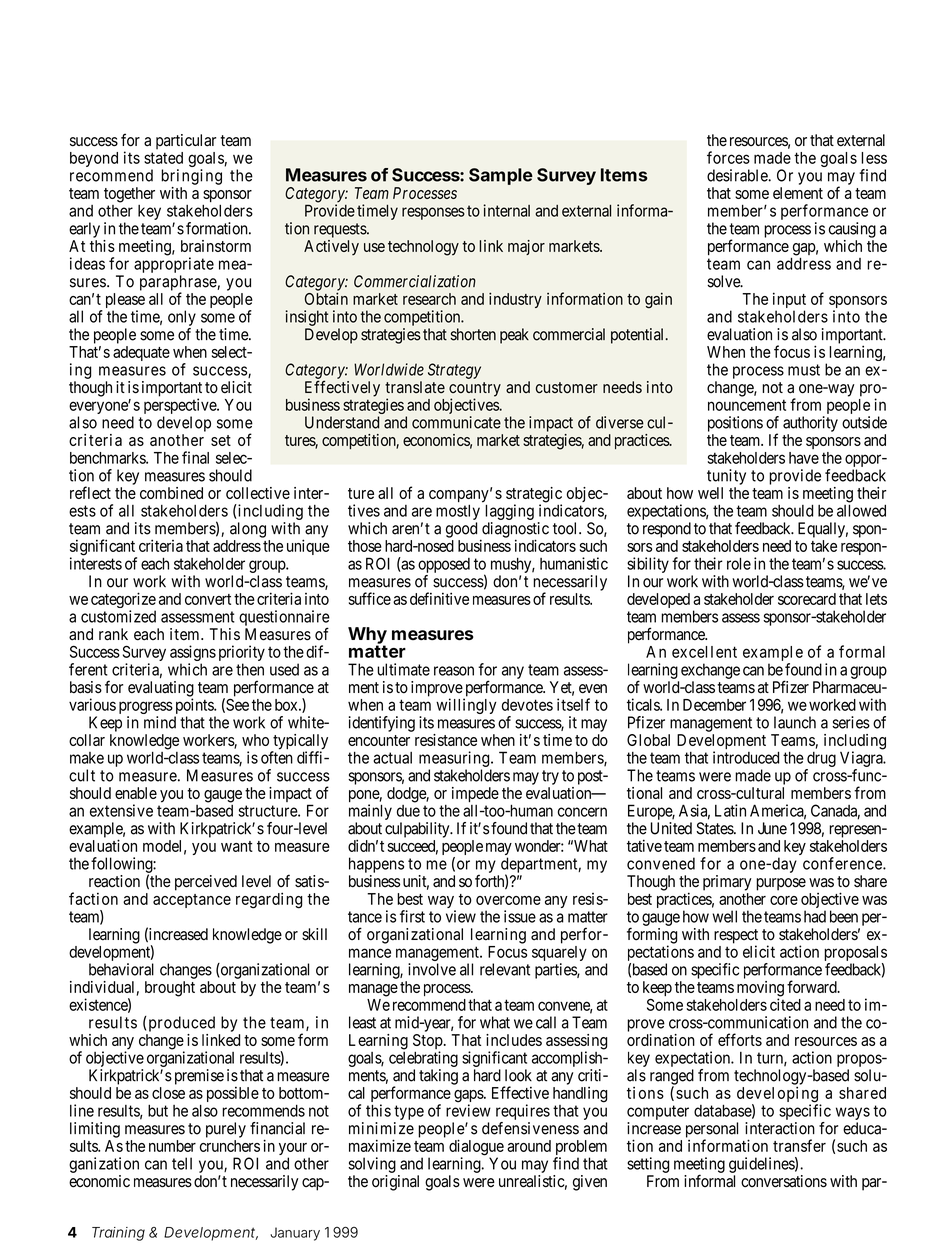  What do you see at coordinates (501, 176) in the screenshot?
I see `Sample` at bounding box center [501, 176].
